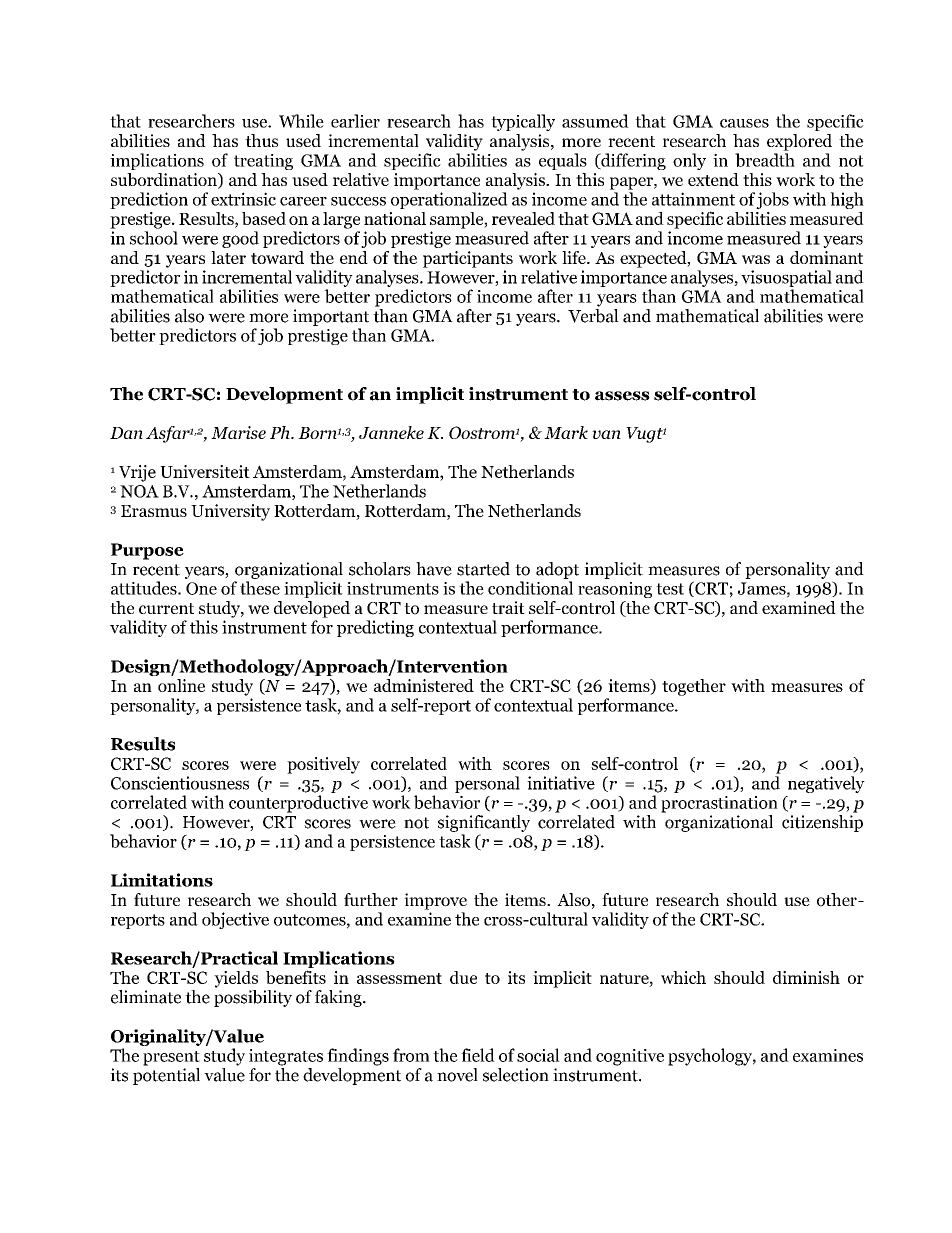 The height and width of the screenshot is (1233, 952). What do you see at coordinates (566, 432) in the screenshot?
I see `Mark` at bounding box center [566, 432].
